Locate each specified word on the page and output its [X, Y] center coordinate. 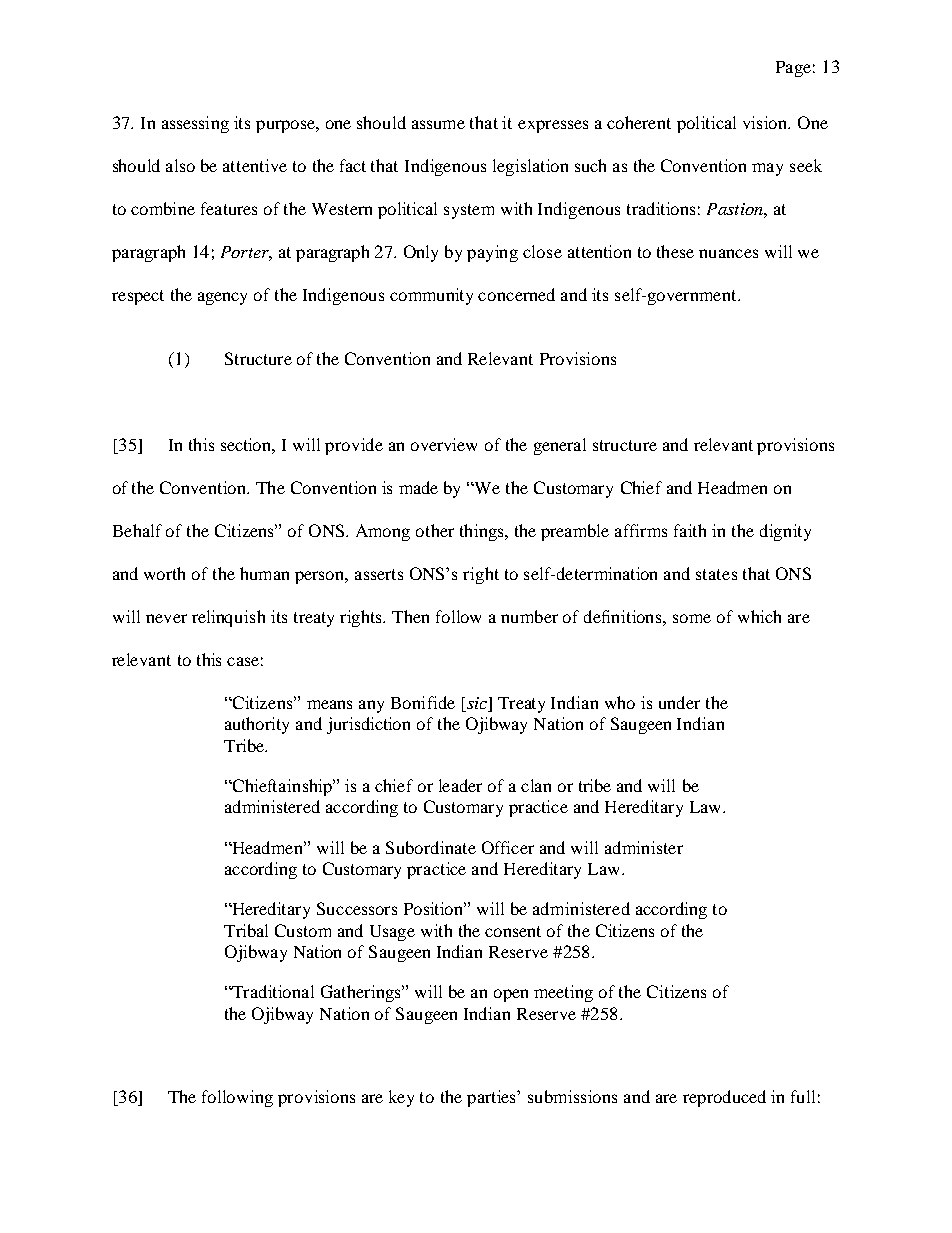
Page [793, 69]
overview [444, 444]
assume [438, 124]
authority [257, 725]
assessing [195, 124]
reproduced [724, 1098]
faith [690, 530]
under [679, 702]
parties [492, 1098]
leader [460, 785]
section [248, 446]
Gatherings [362, 993]
